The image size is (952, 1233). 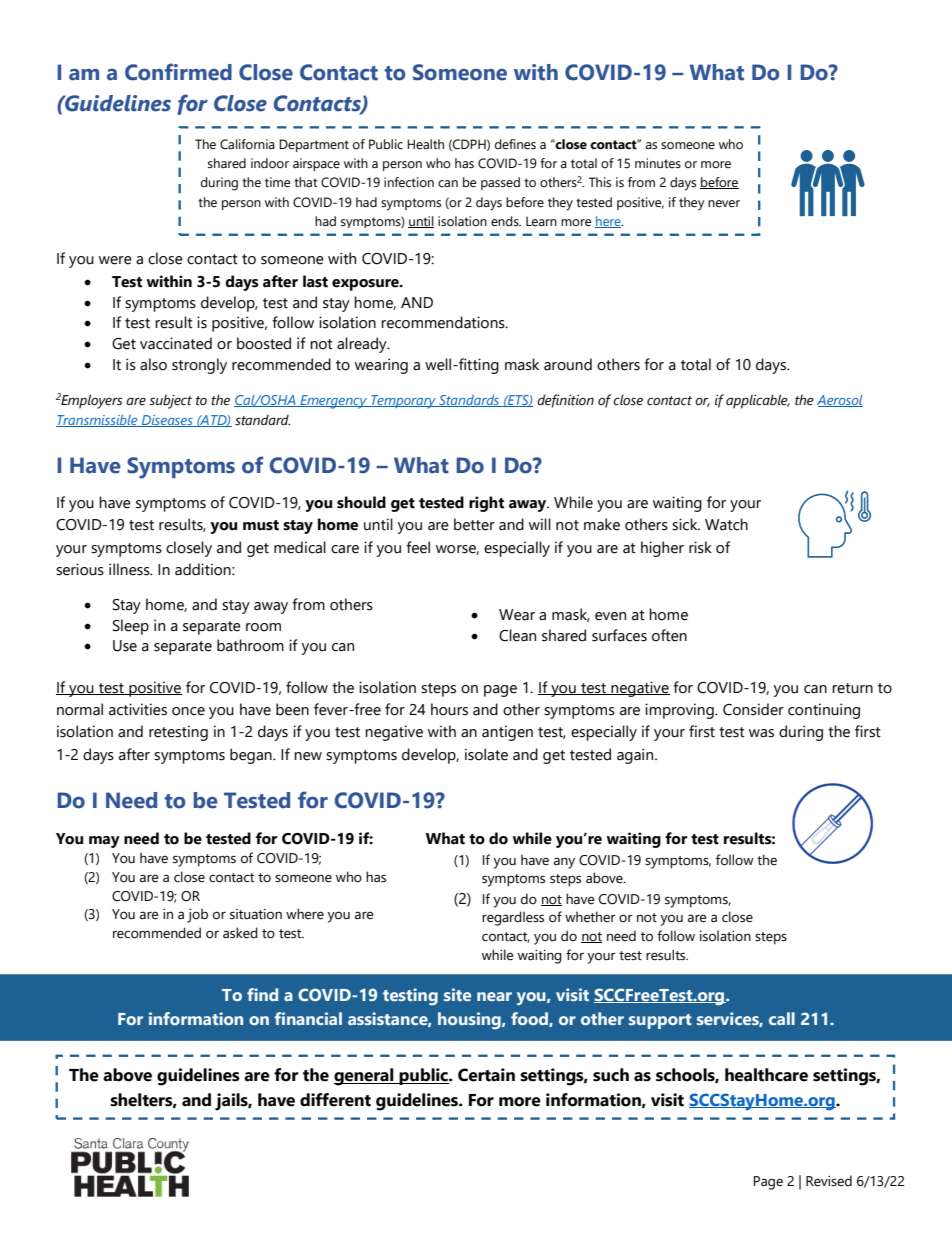 What do you see at coordinates (829, 1181) in the screenshot?
I see `Revised` at bounding box center [829, 1181].
